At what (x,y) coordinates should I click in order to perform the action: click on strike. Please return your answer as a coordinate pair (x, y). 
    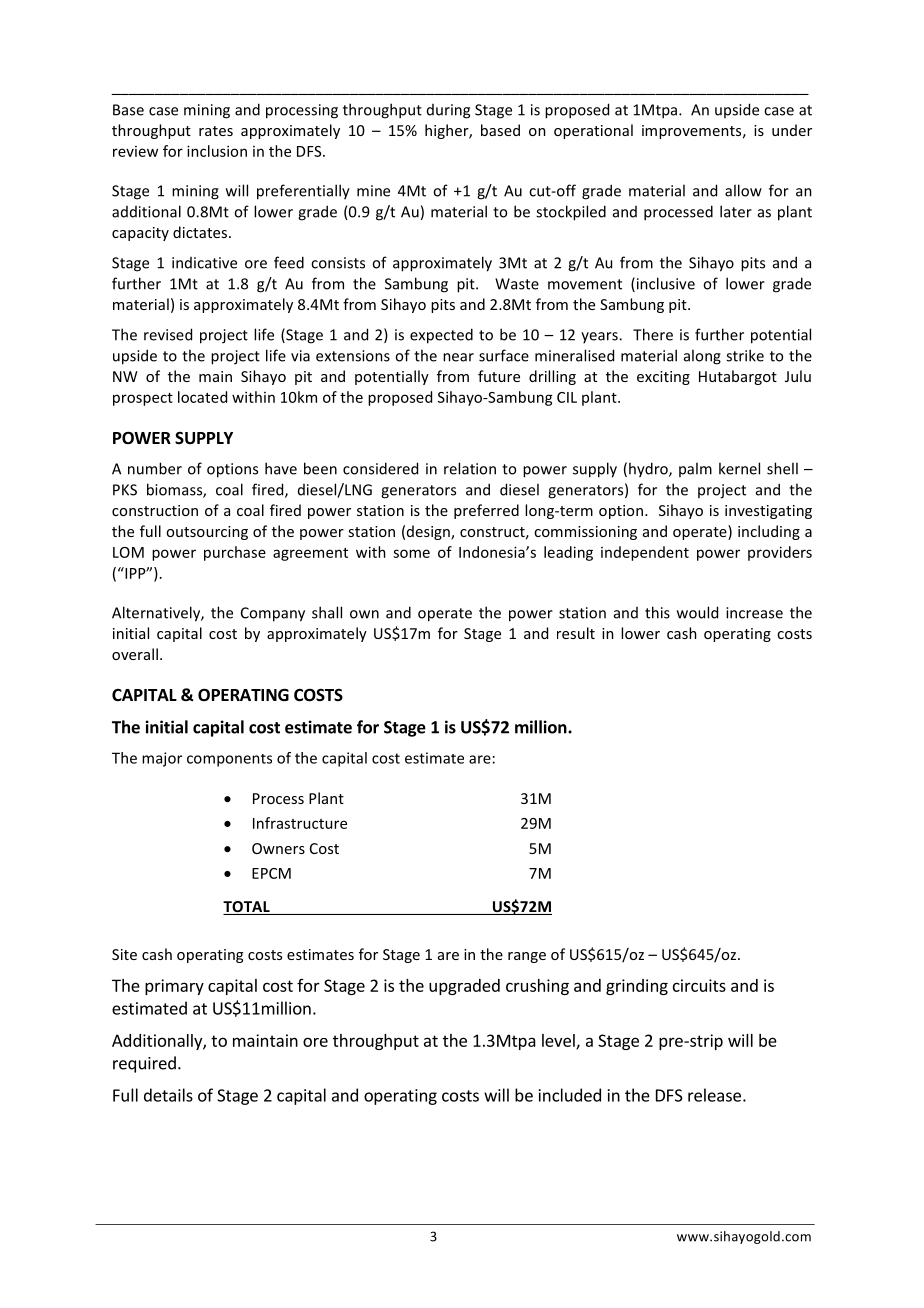
    Looking at the image, I should click on (745, 355).
